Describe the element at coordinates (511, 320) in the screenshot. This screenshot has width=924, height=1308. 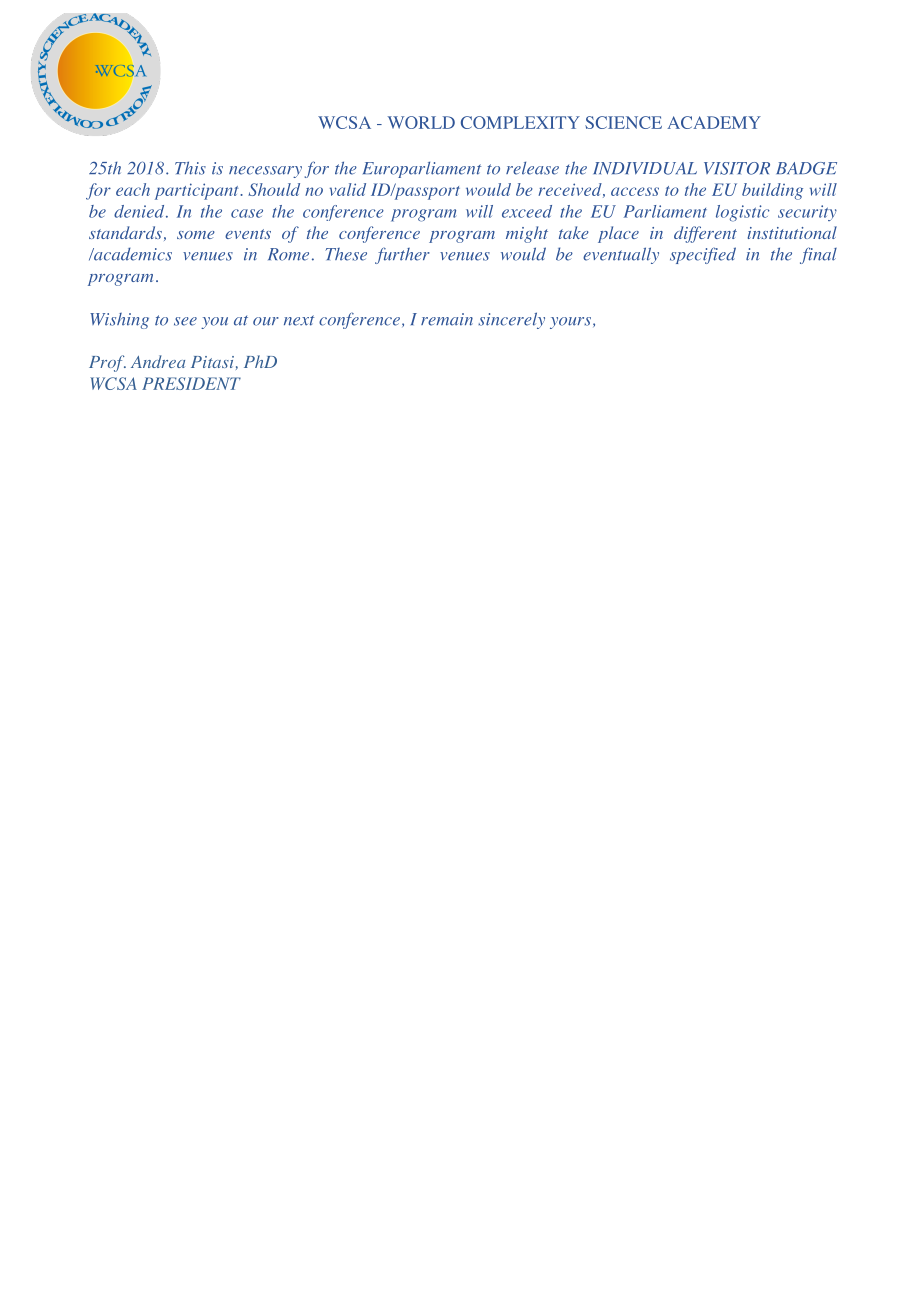
I see `sincerely` at that location.
